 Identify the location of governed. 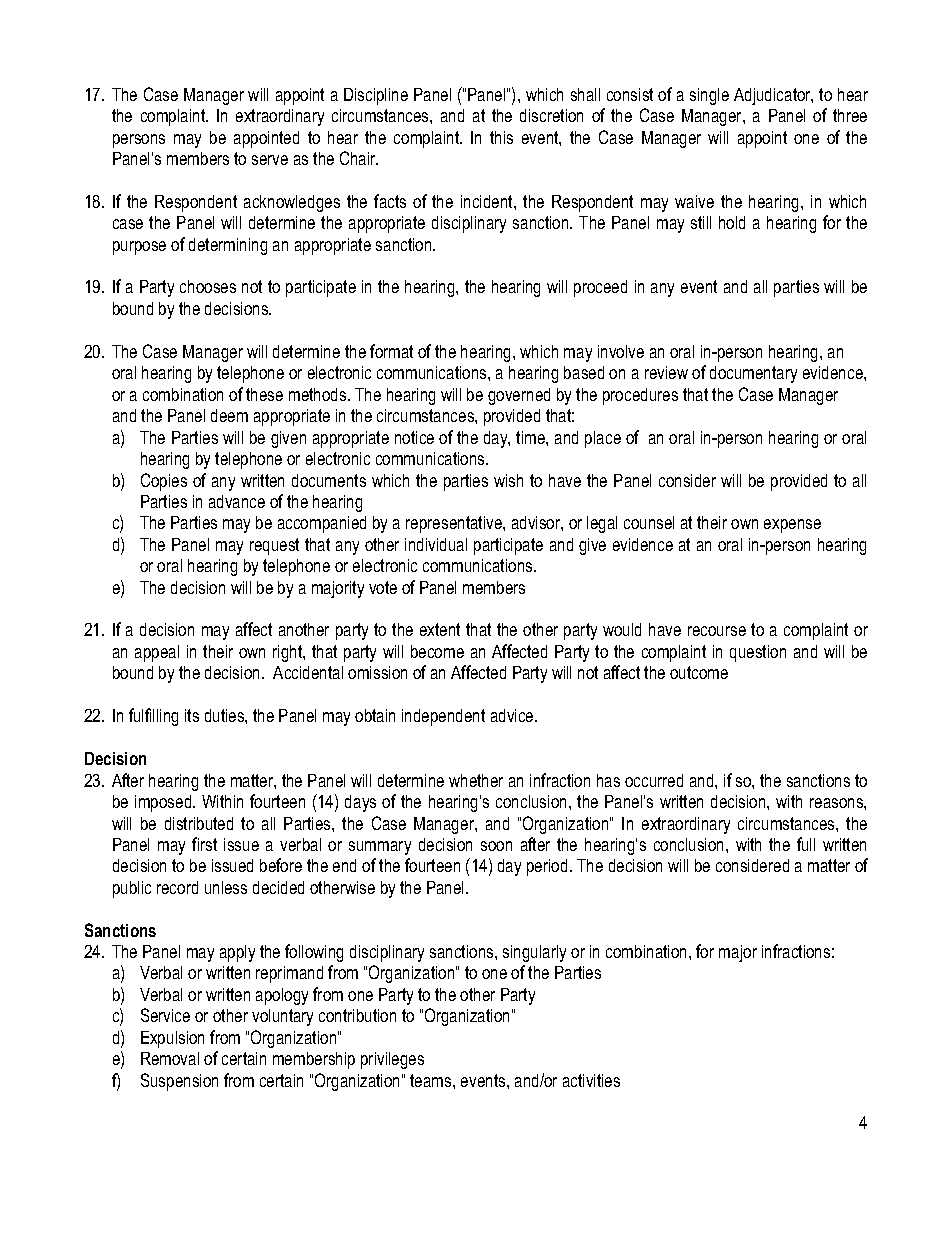
(519, 396).
